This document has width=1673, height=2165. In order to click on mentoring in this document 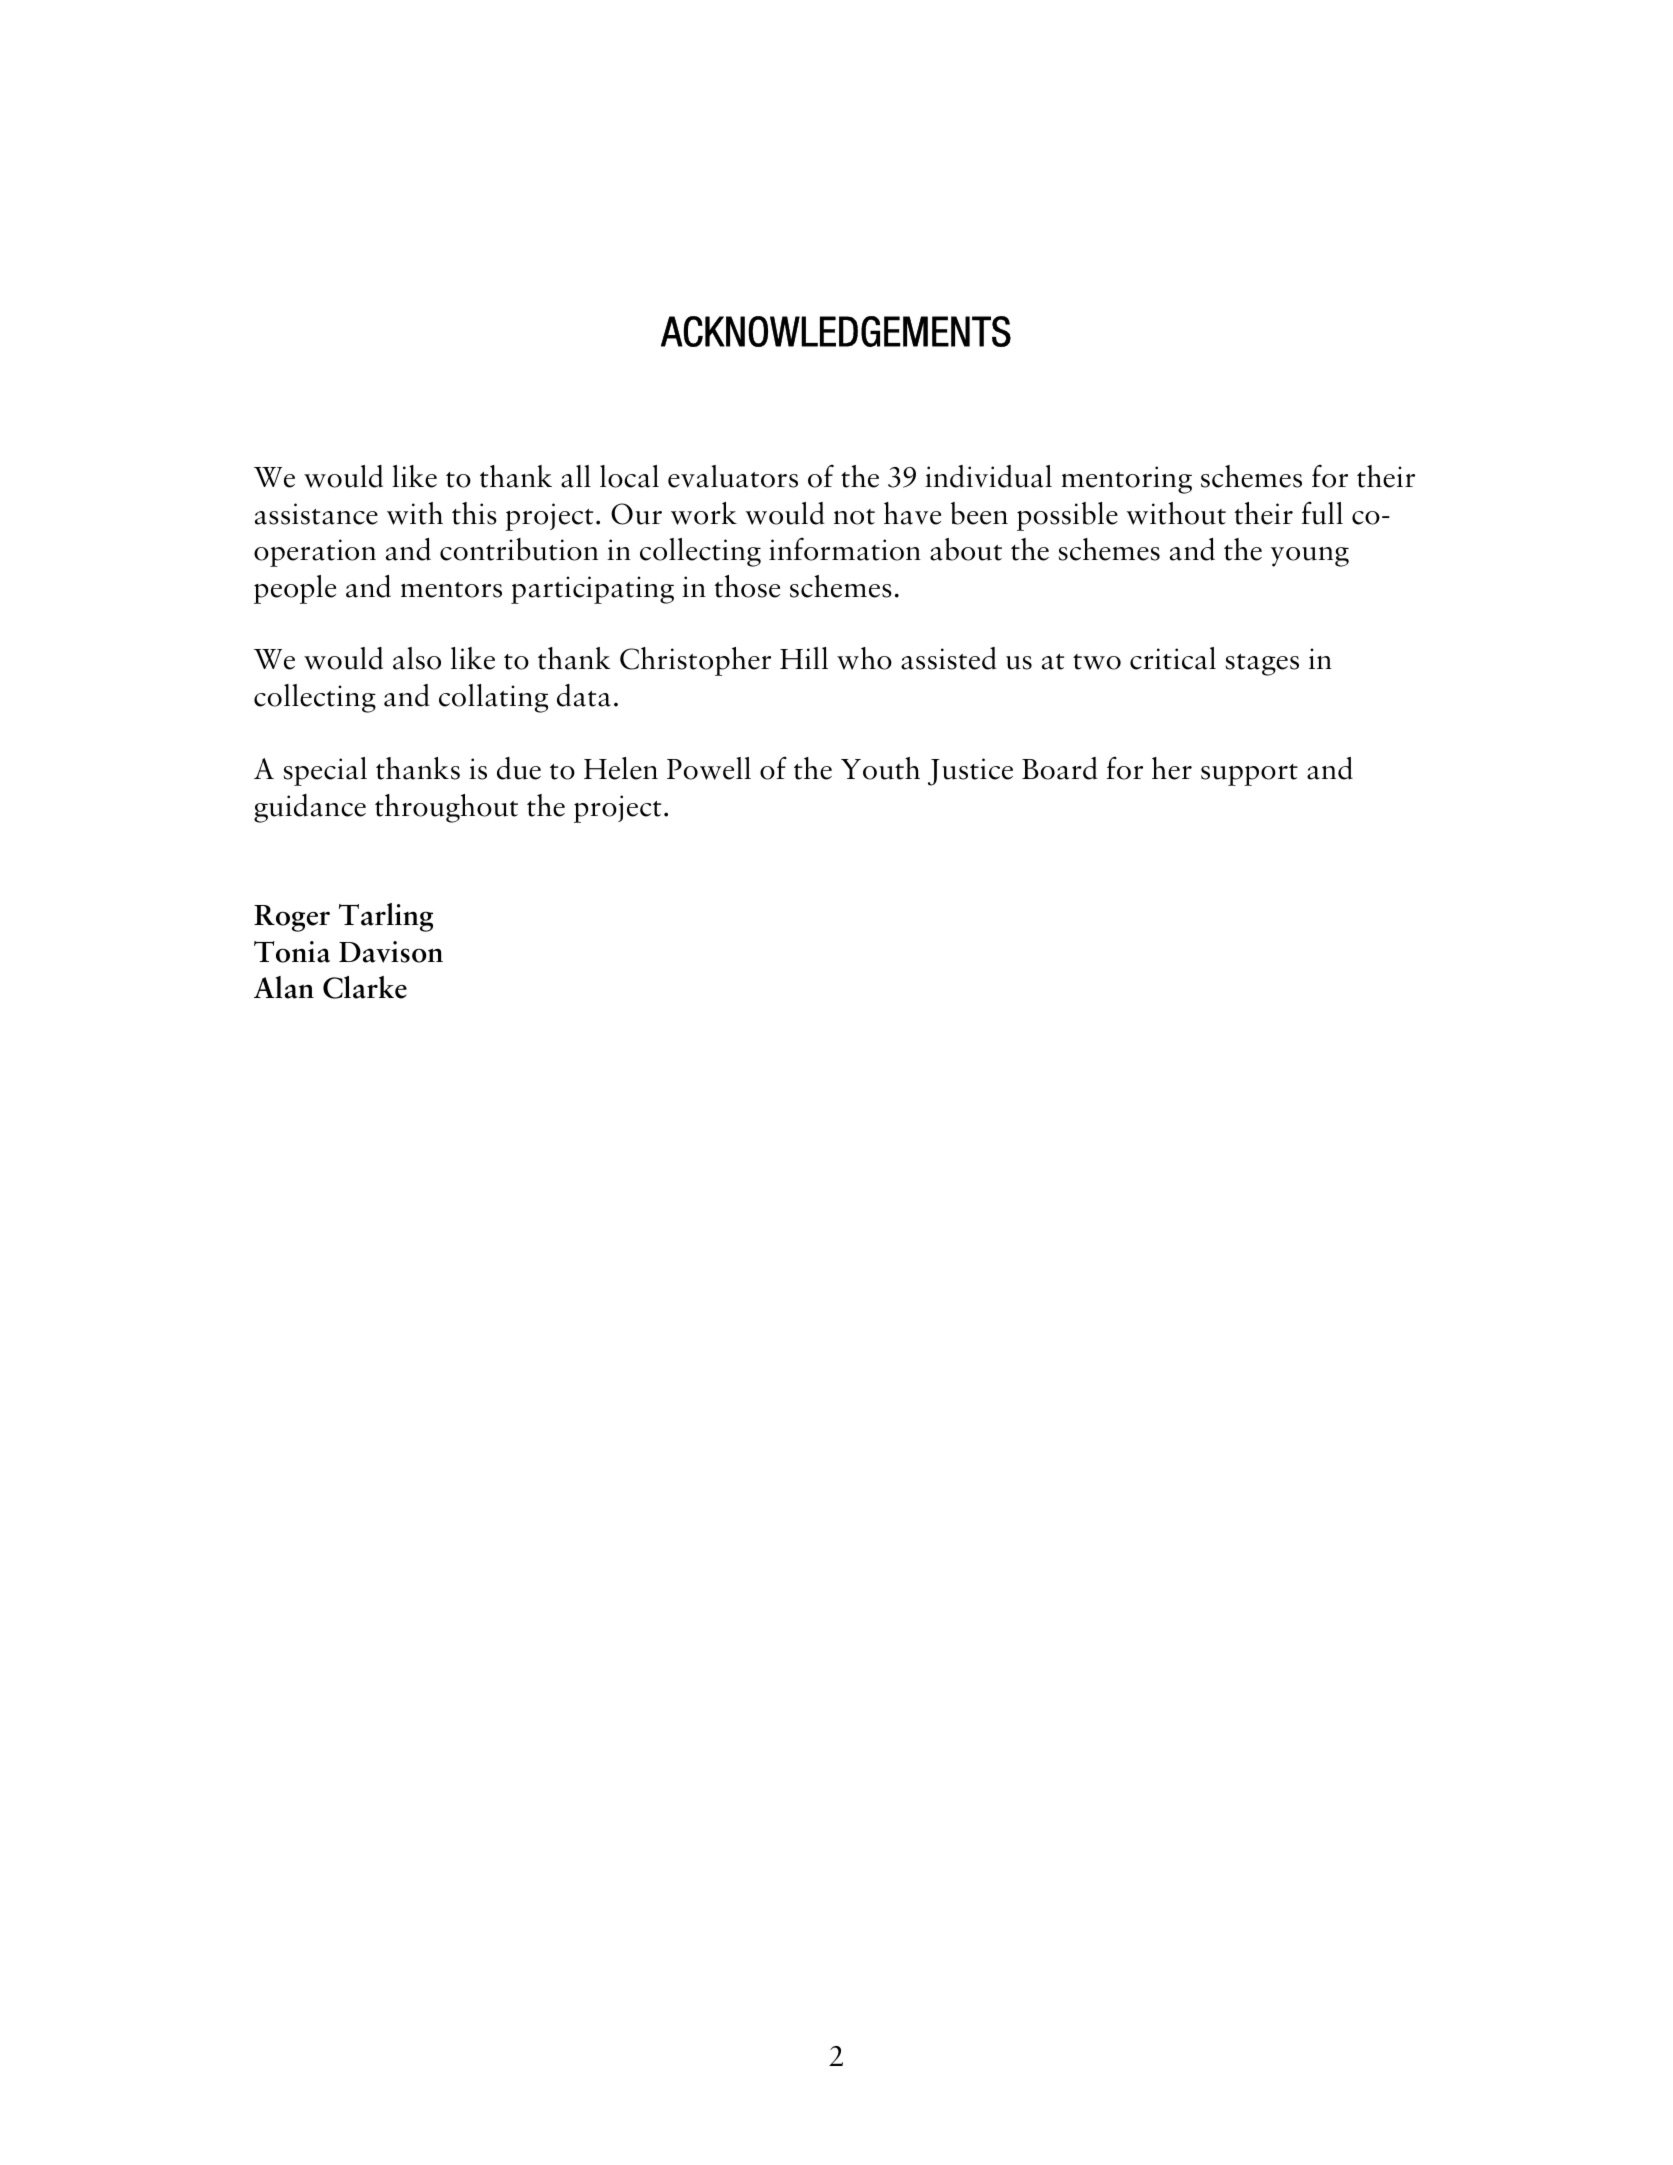, I will do `click(1126, 480)`.
